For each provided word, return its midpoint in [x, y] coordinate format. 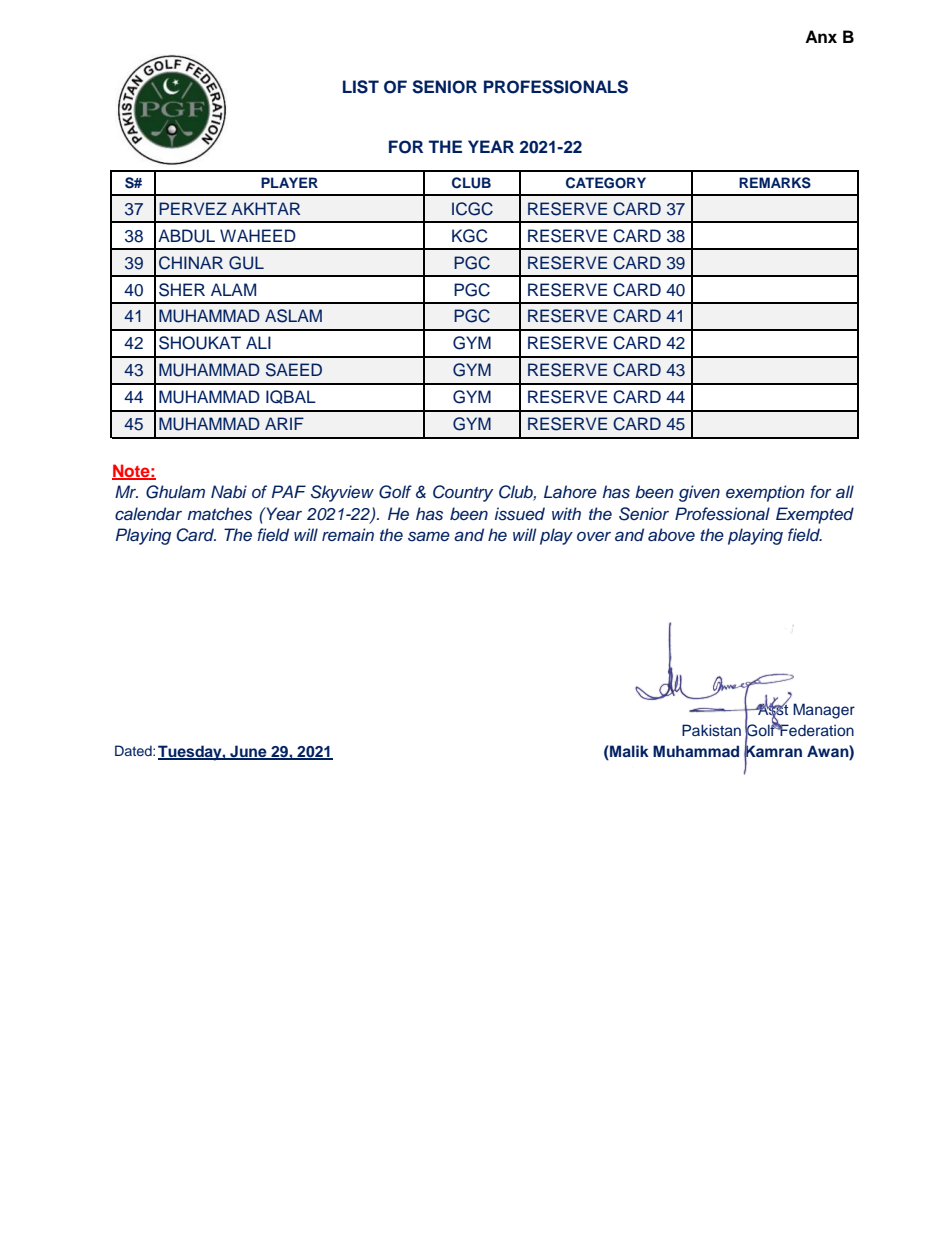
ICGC [472, 209]
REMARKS [775, 183]
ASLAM [293, 316]
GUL [246, 263]
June [248, 752]
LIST [361, 87]
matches [219, 514]
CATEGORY [606, 183]
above [671, 534]
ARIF [284, 423]
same [429, 536]
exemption [765, 493]
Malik [628, 751]
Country [463, 493]
